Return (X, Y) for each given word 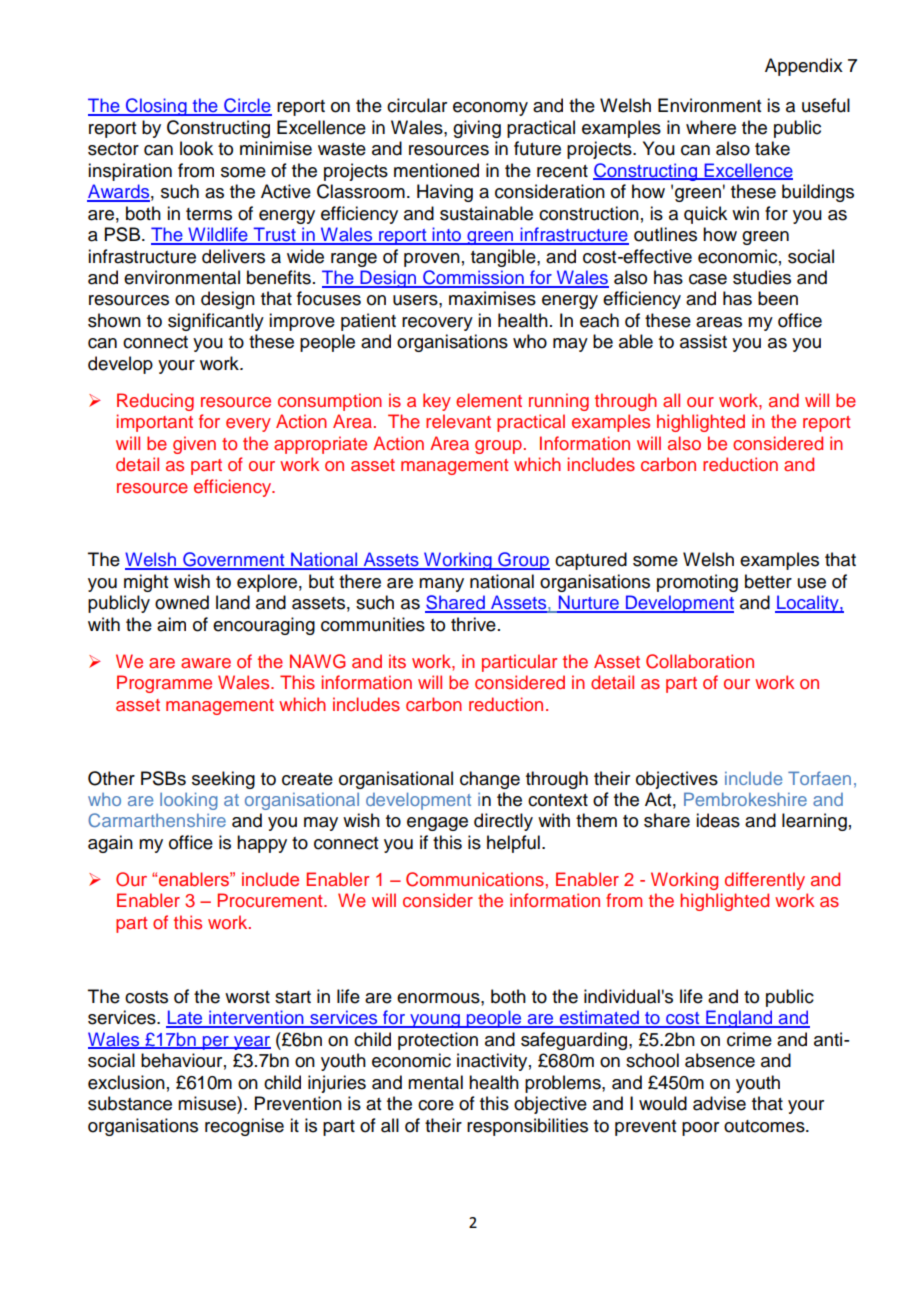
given (194, 445)
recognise (244, 1127)
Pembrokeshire (745, 799)
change (490, 780)
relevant (458, 421)
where (711, 127)
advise (719, 1103)
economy (490, 109)
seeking (223, 780)
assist (703, 341)
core (436, 1105)
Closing (156, 107)
